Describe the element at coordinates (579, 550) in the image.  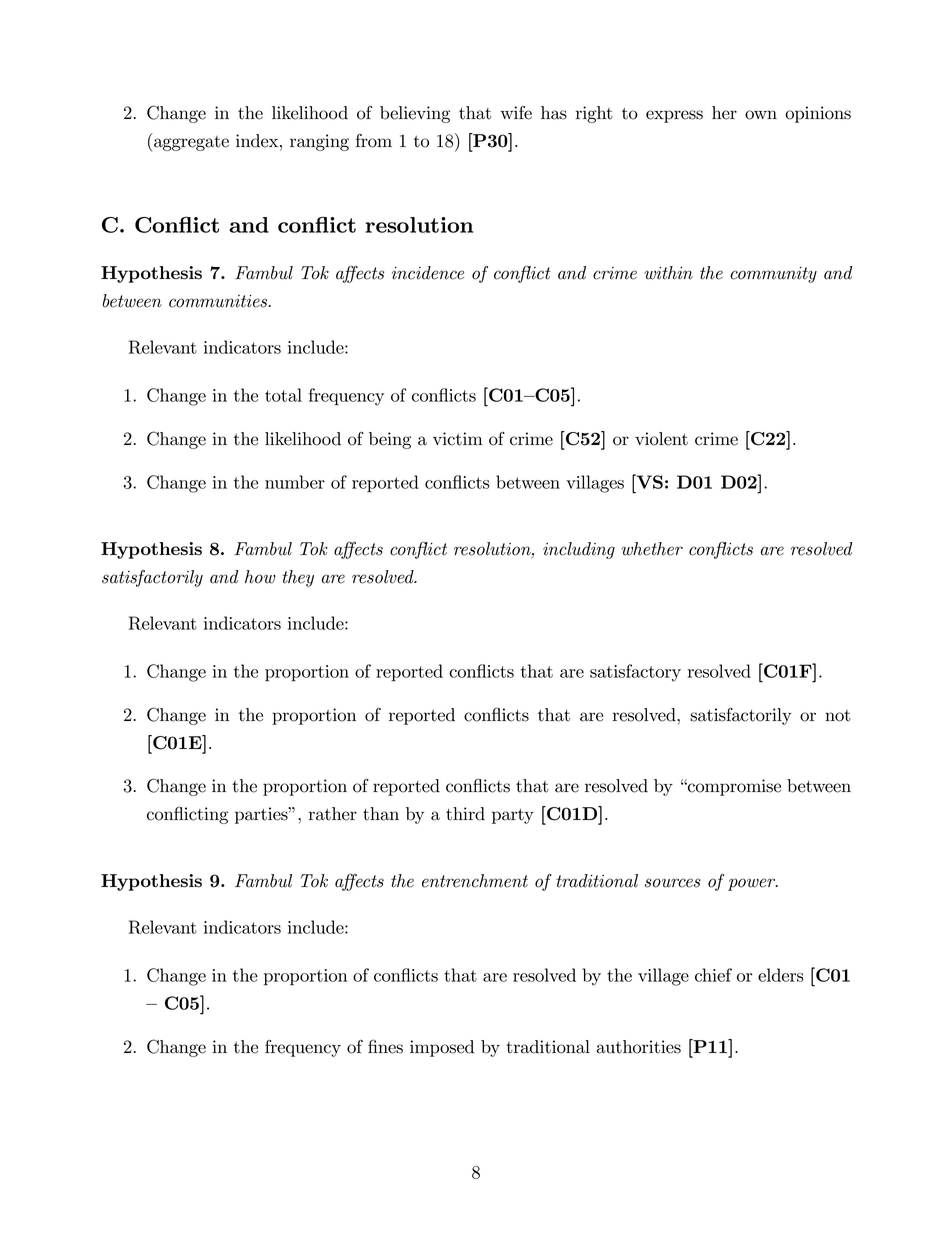
I see `including` at that location.
